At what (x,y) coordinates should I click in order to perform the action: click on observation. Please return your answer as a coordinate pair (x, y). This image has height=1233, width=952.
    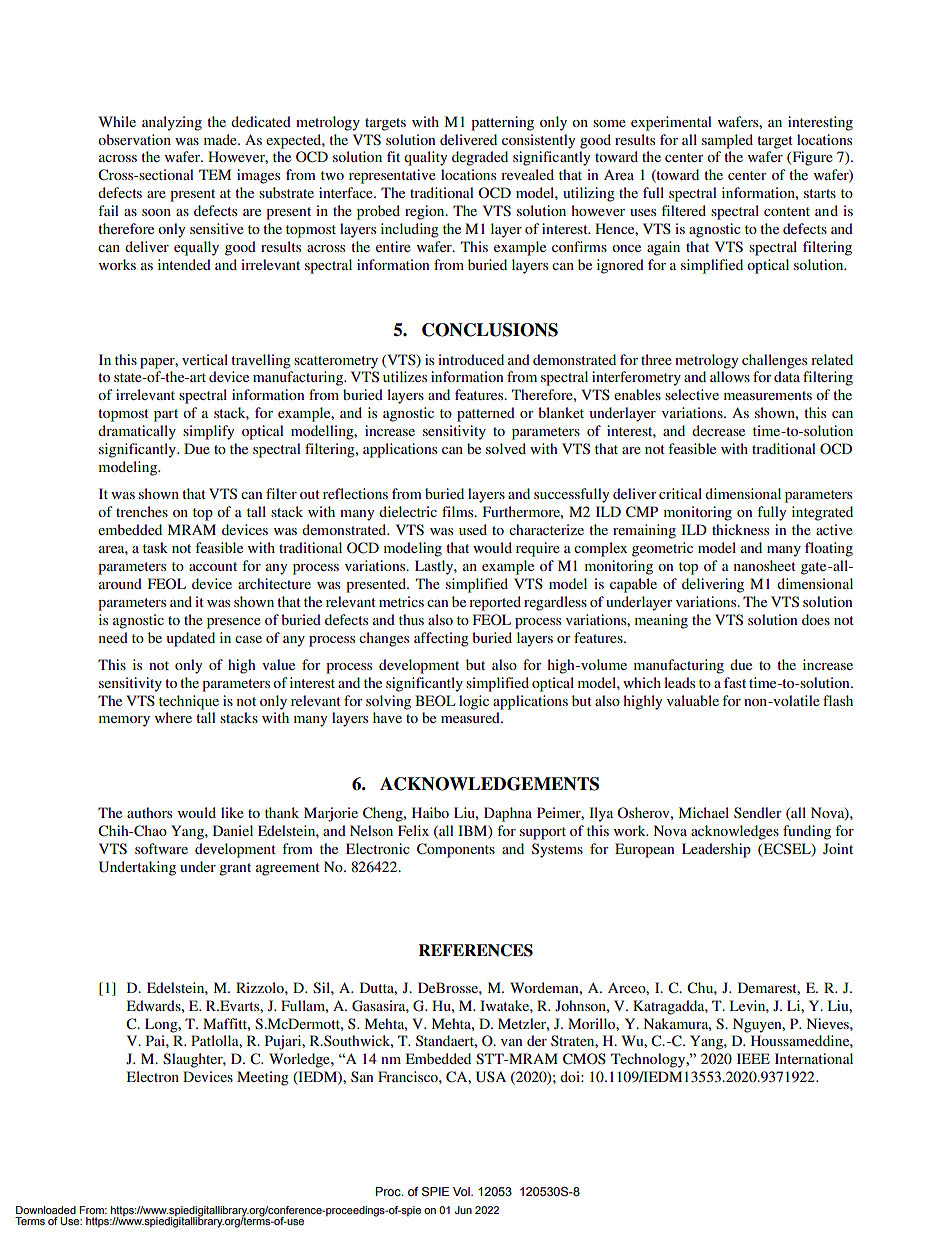
    Looking at the image, I should click on (134, 139).
